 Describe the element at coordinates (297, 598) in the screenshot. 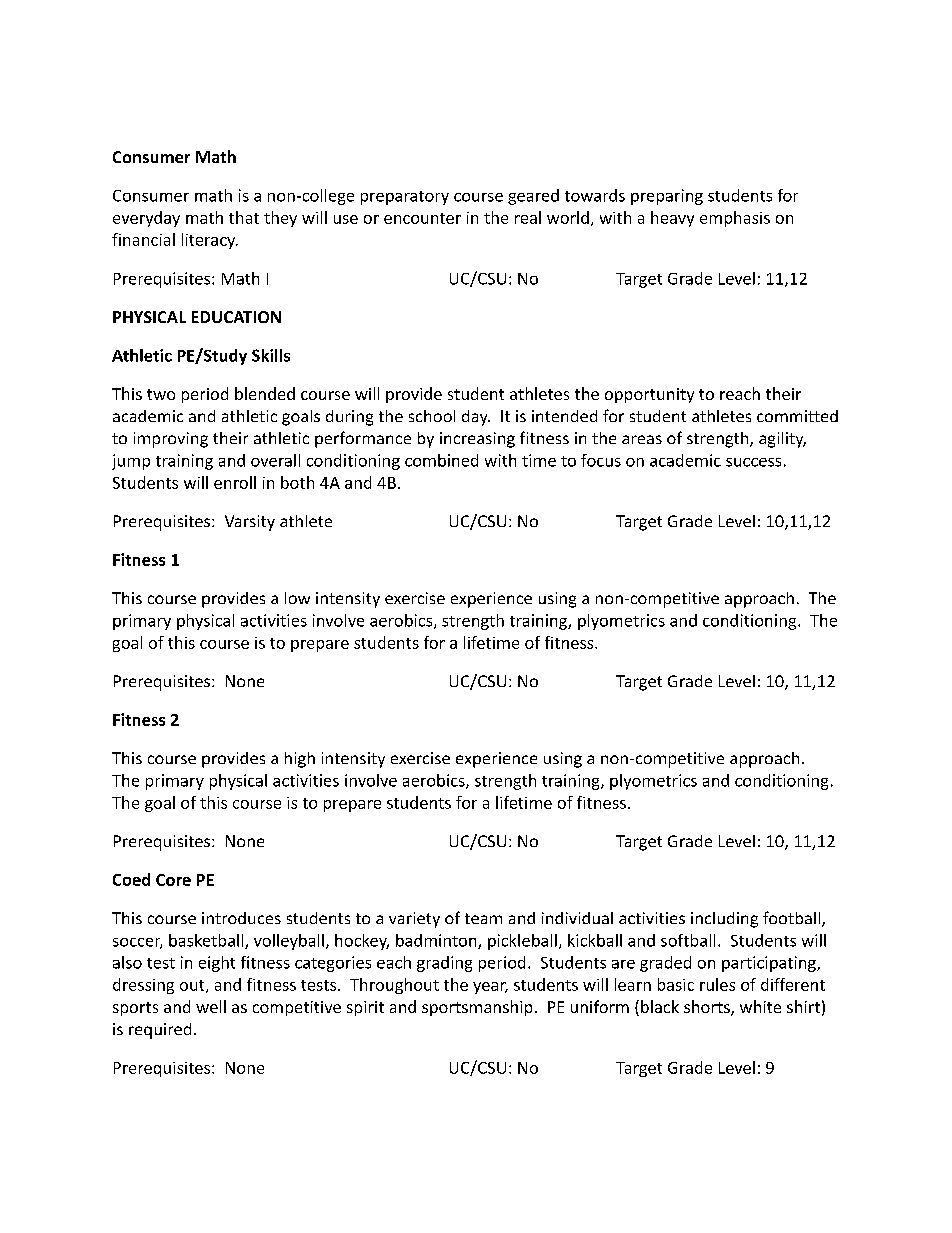

I see `low` at that location.
